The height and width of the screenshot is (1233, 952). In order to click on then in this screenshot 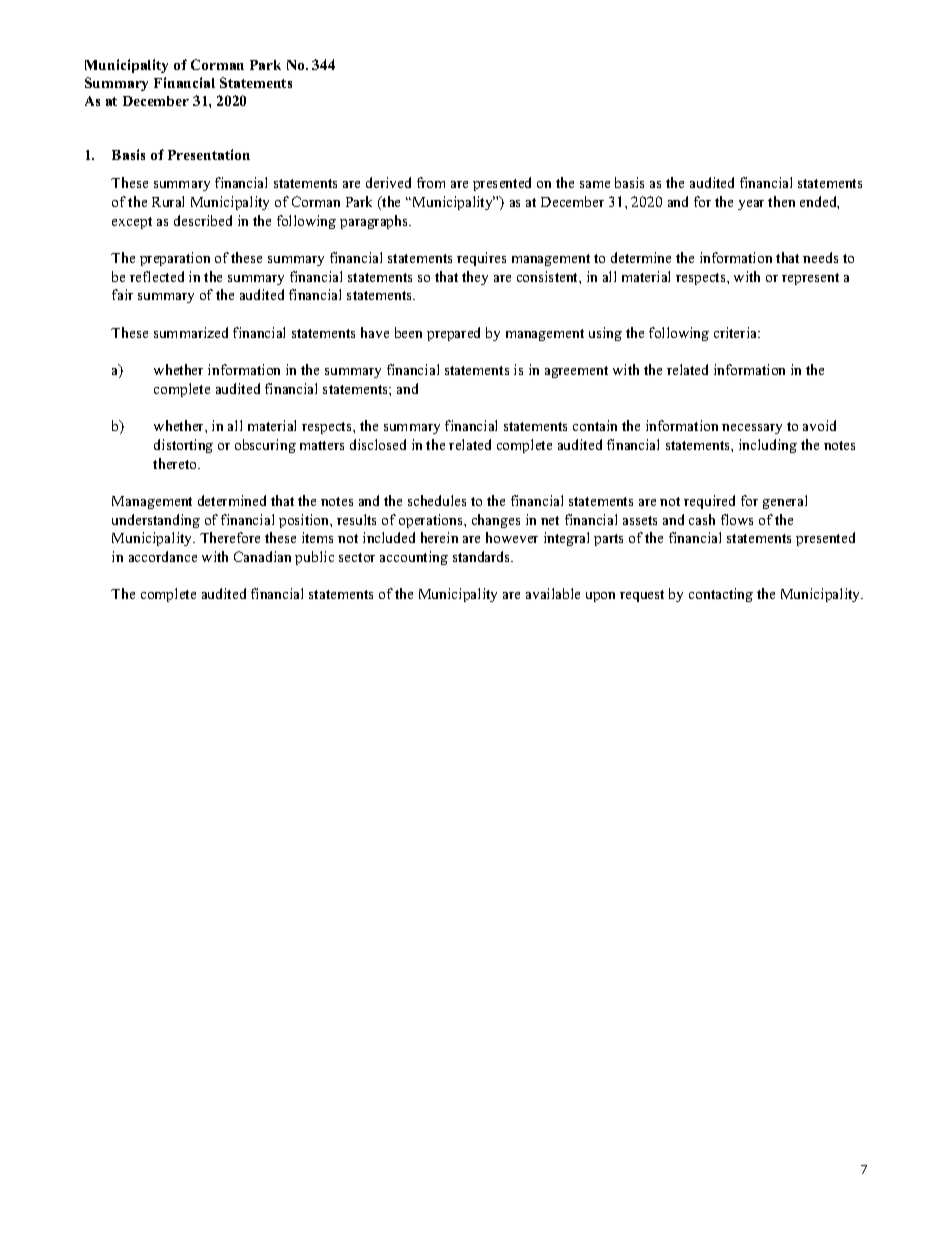, I will do `click(781, 201)`.
